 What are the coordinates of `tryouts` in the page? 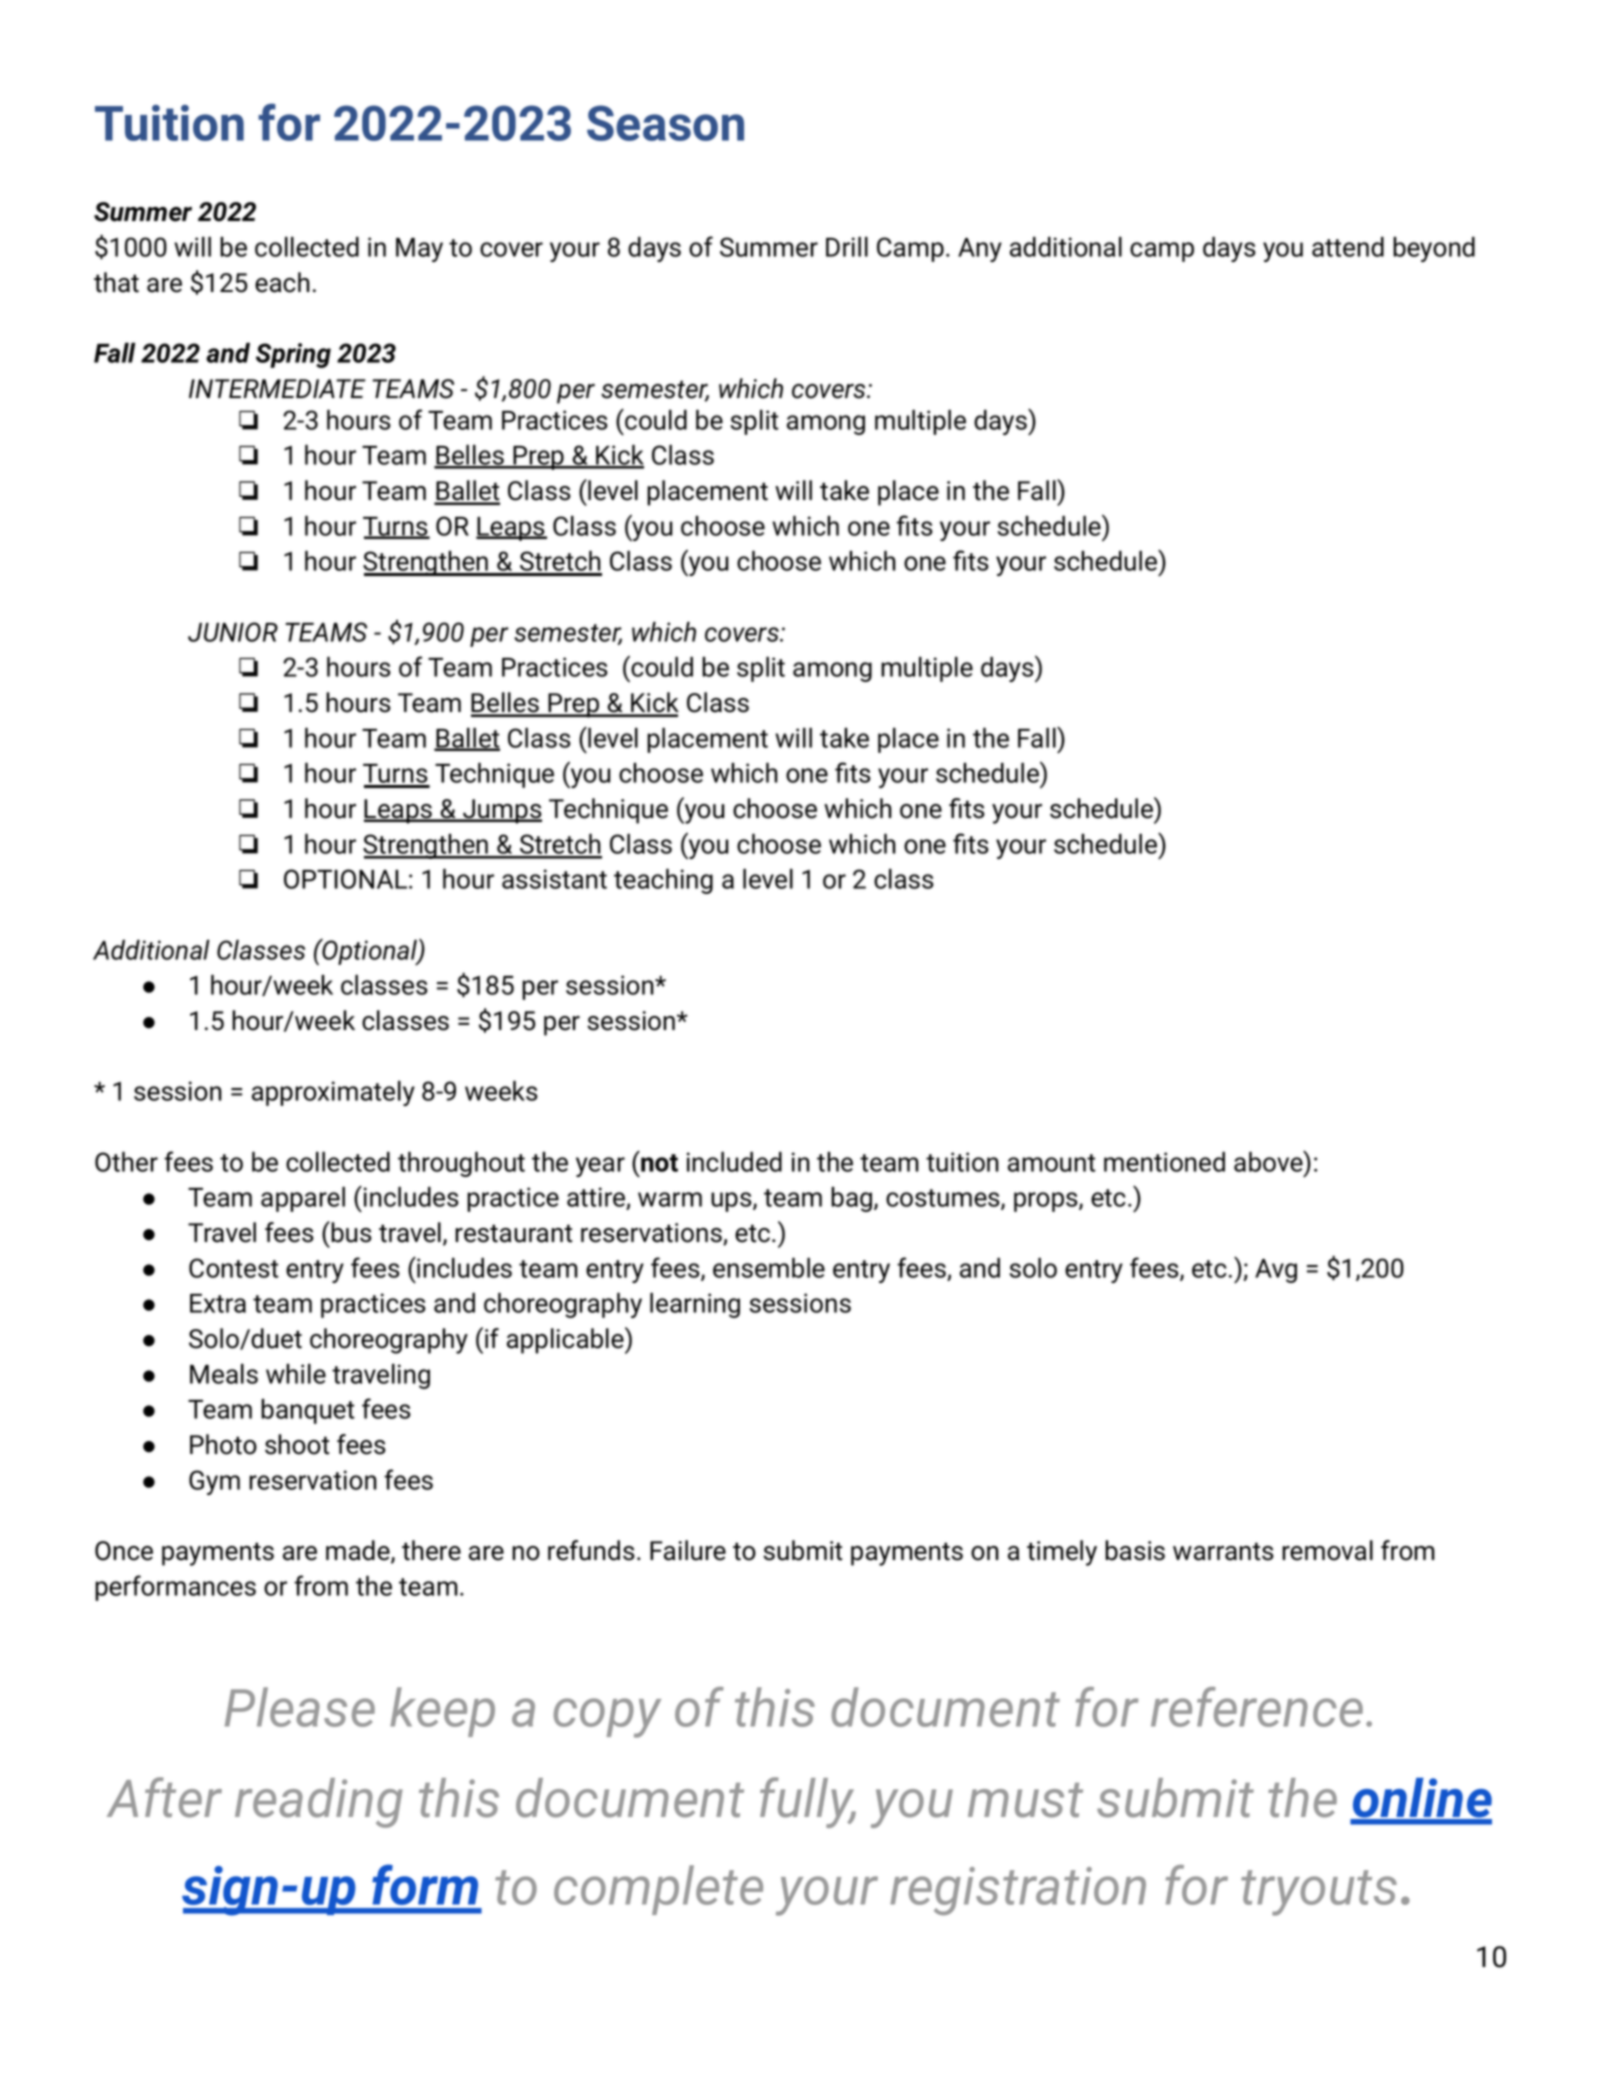 It's located at (1319, 1893).
